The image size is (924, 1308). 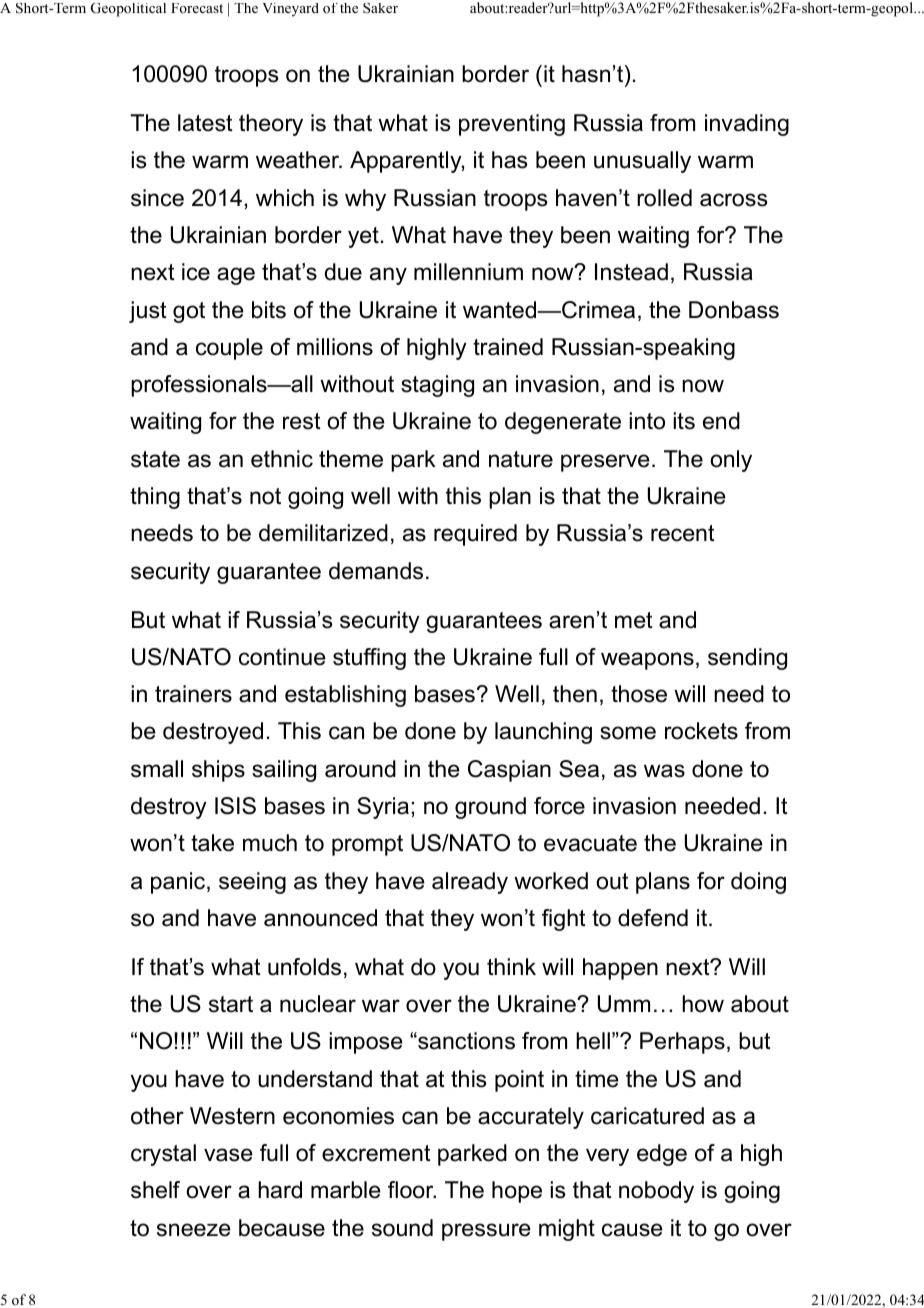 I want to click on floor, so click(x=412, y=1190).
